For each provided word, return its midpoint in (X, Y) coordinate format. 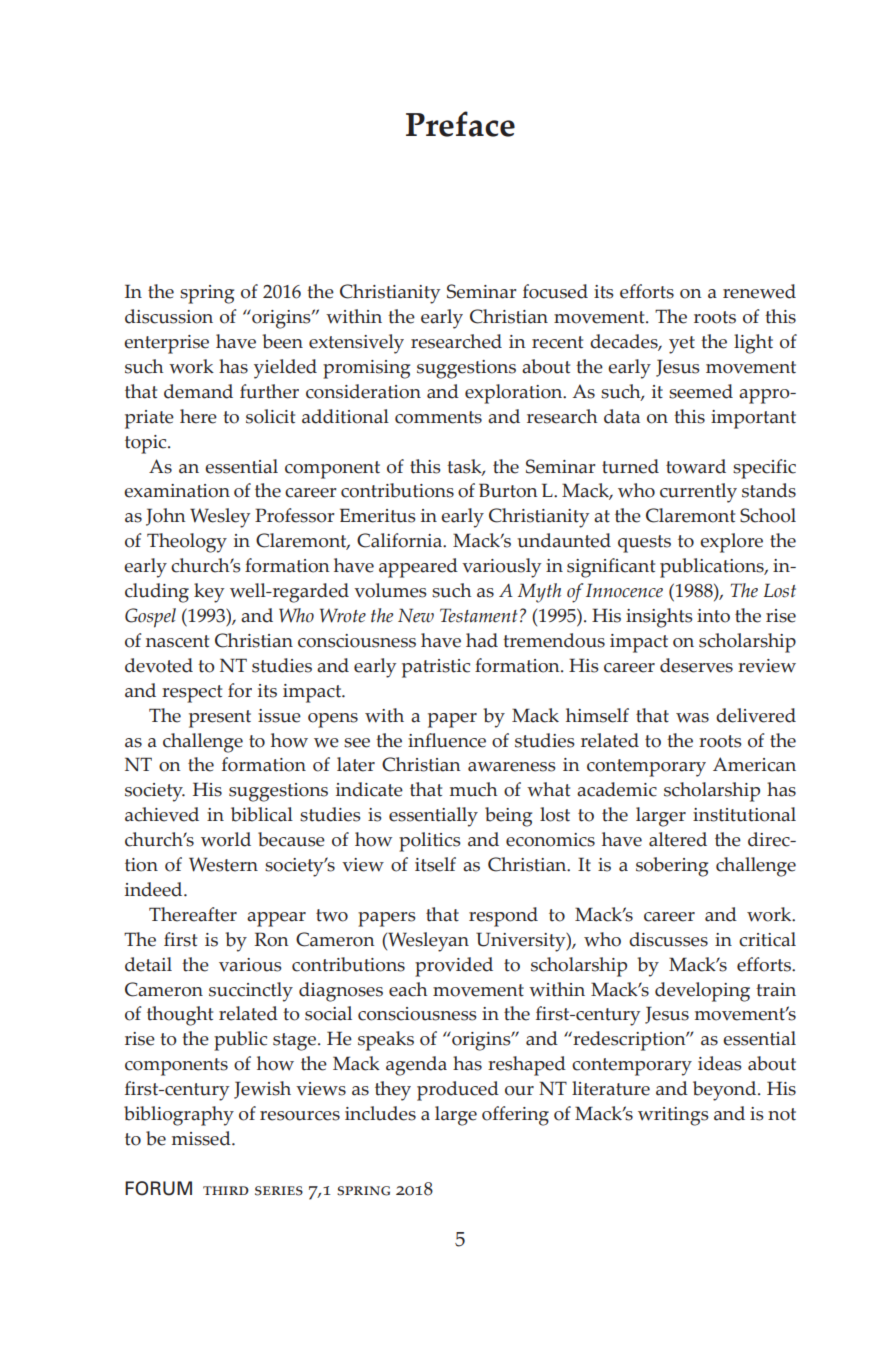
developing (702, 992)
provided (454, 967)
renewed (759, 291)
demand (198, 391)
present (220, 719)
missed (202, 1138)
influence (447, 740)
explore (731, 543)
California (400, 540)
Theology (187, 543)
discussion (169, 316)
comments (438, 417)
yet (682, 345)
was (692, 718)
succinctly (251, 992)
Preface (460, 124)
